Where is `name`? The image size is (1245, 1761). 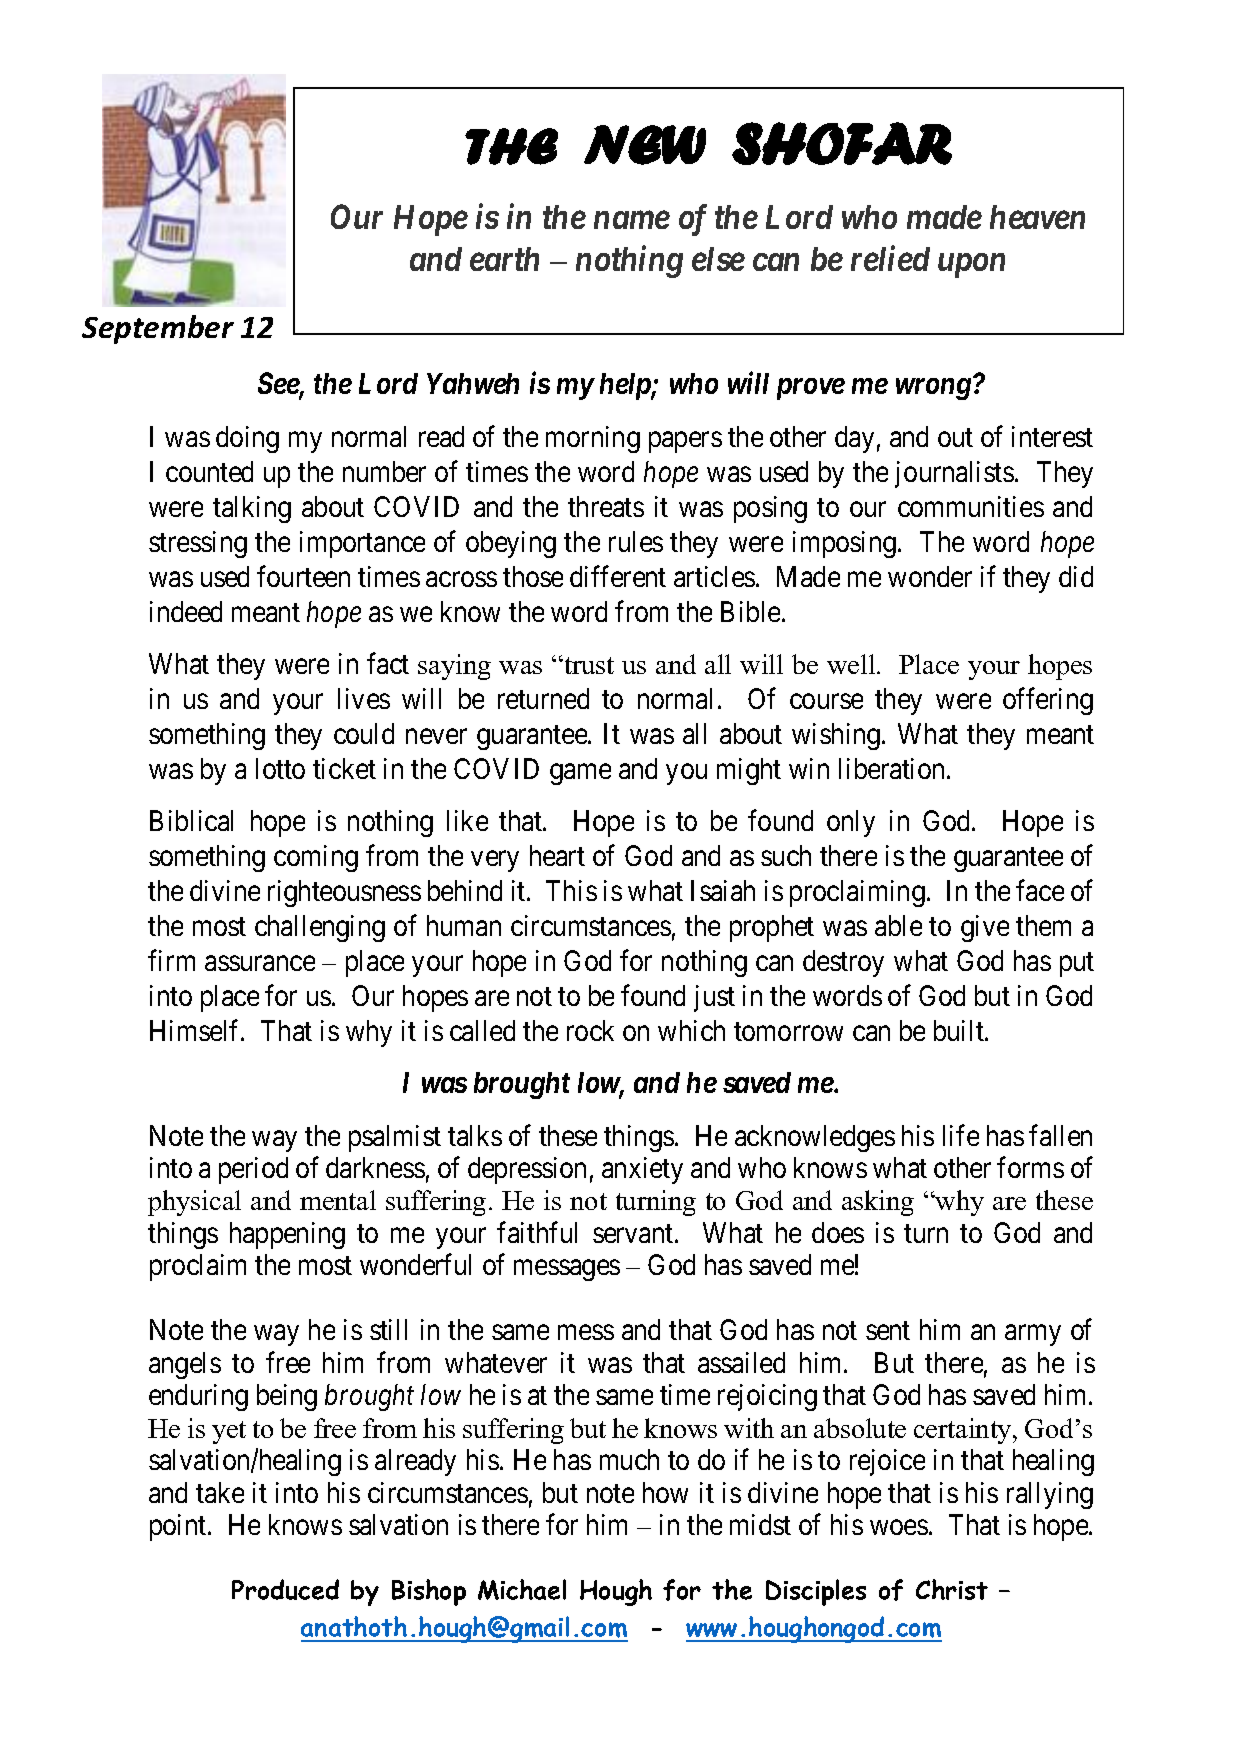 name is located at coordinates (632, 220).
